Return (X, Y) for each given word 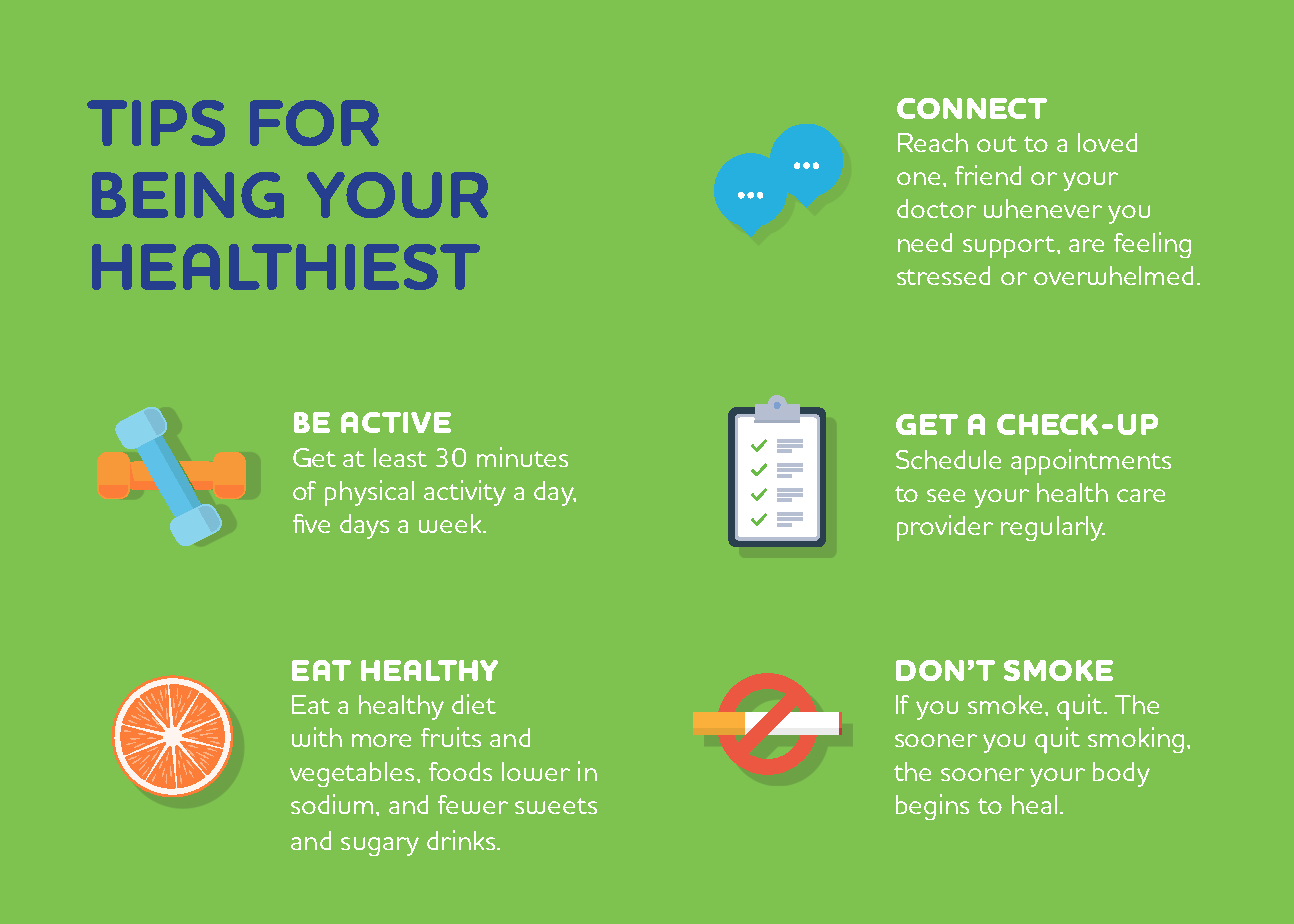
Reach (933, 142)
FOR (314, 123)
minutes (522, 457)
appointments (1091, 462)
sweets (556, 806)
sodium (332, 804)
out (997, 144)
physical (369, 493)
